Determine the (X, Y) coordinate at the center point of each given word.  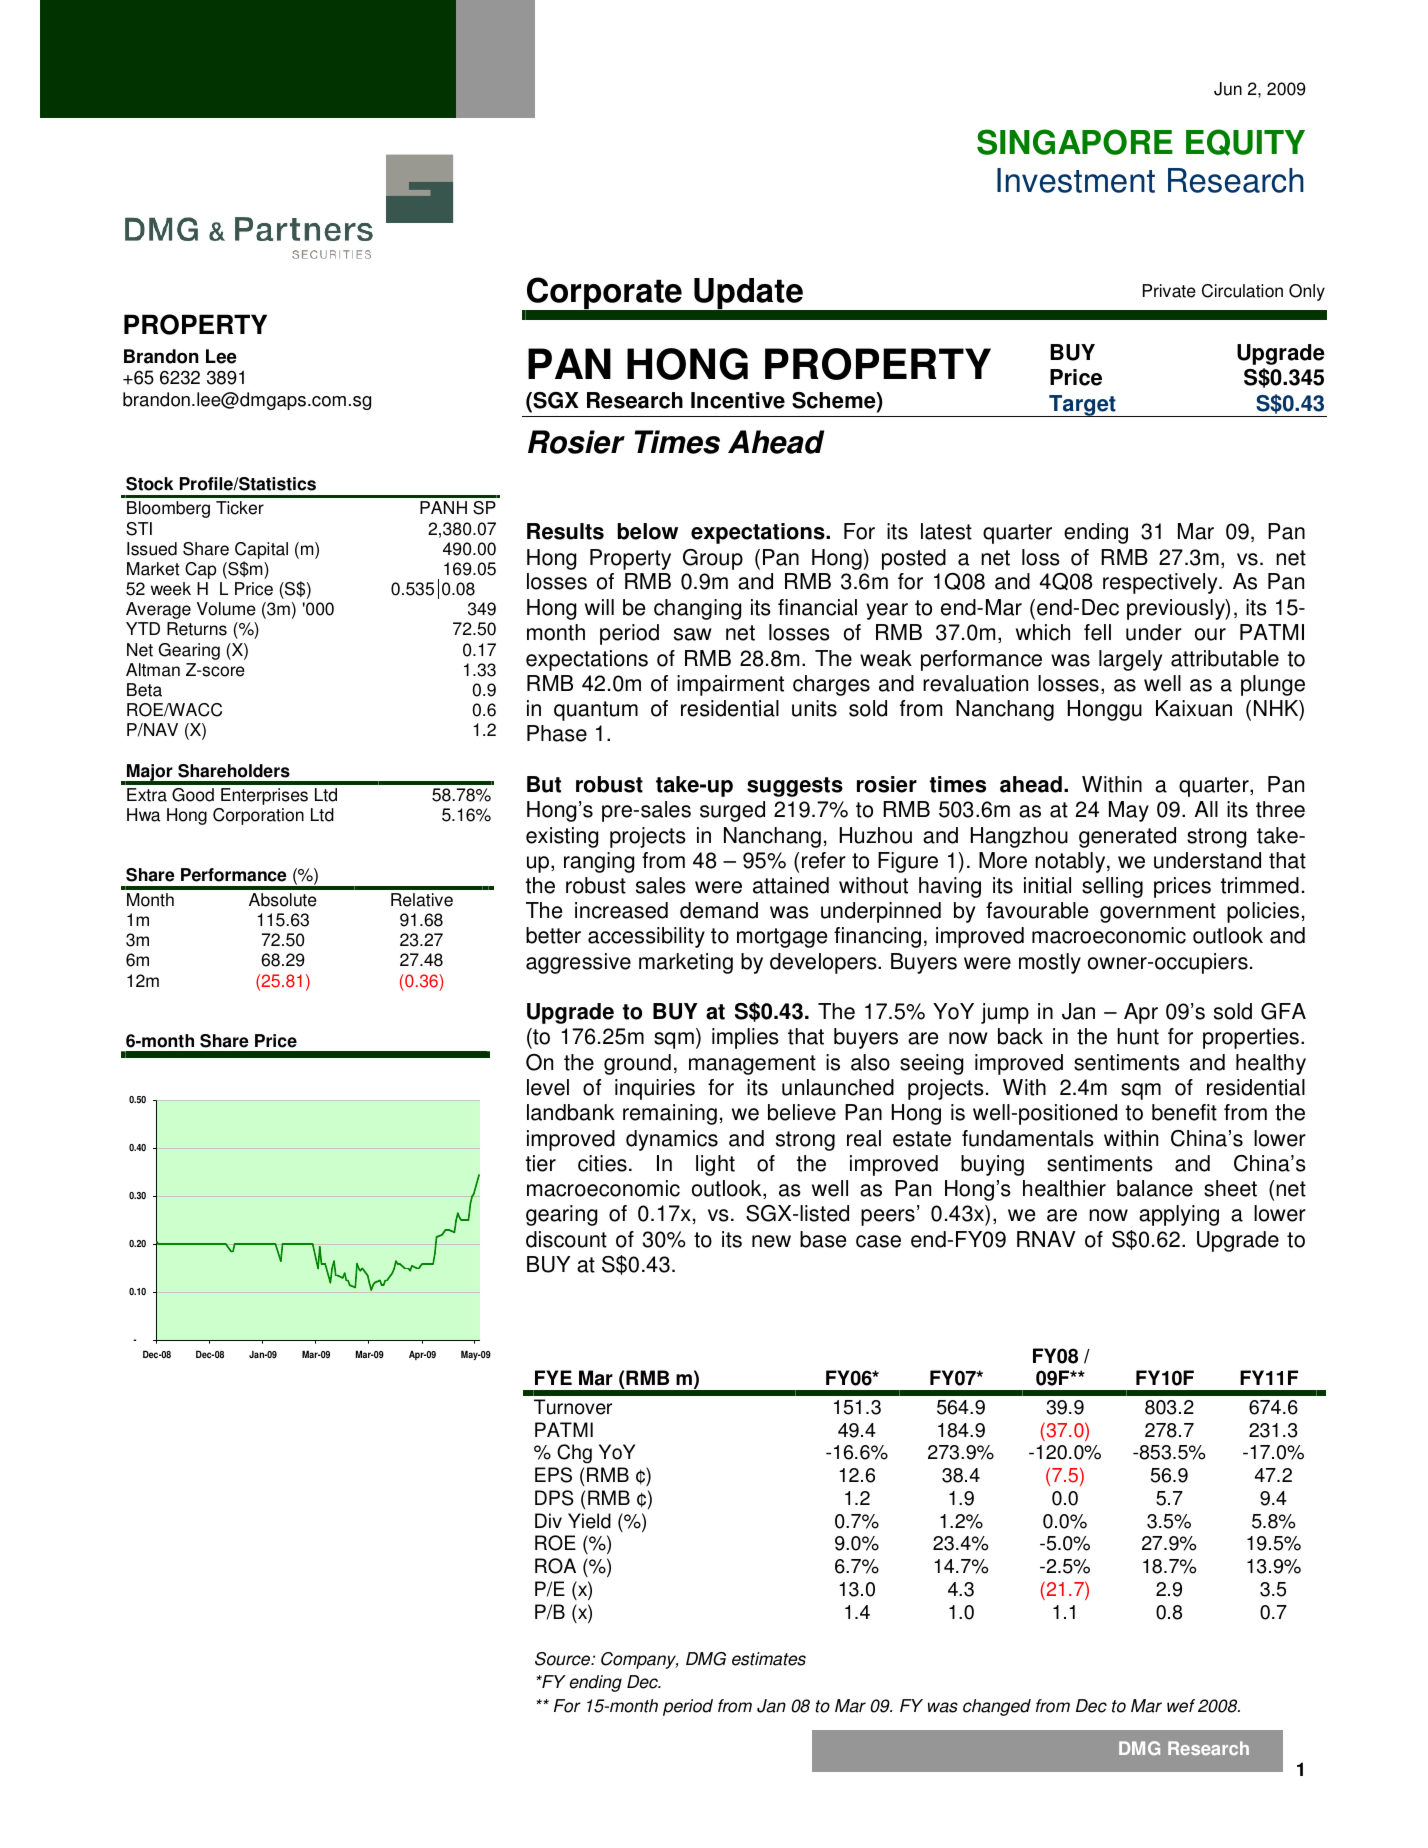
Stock (149, 484)
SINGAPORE (1075, 142)
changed (997, 1707)
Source (564, 1659)
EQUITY (1245, 142)
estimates (769, 1659)
